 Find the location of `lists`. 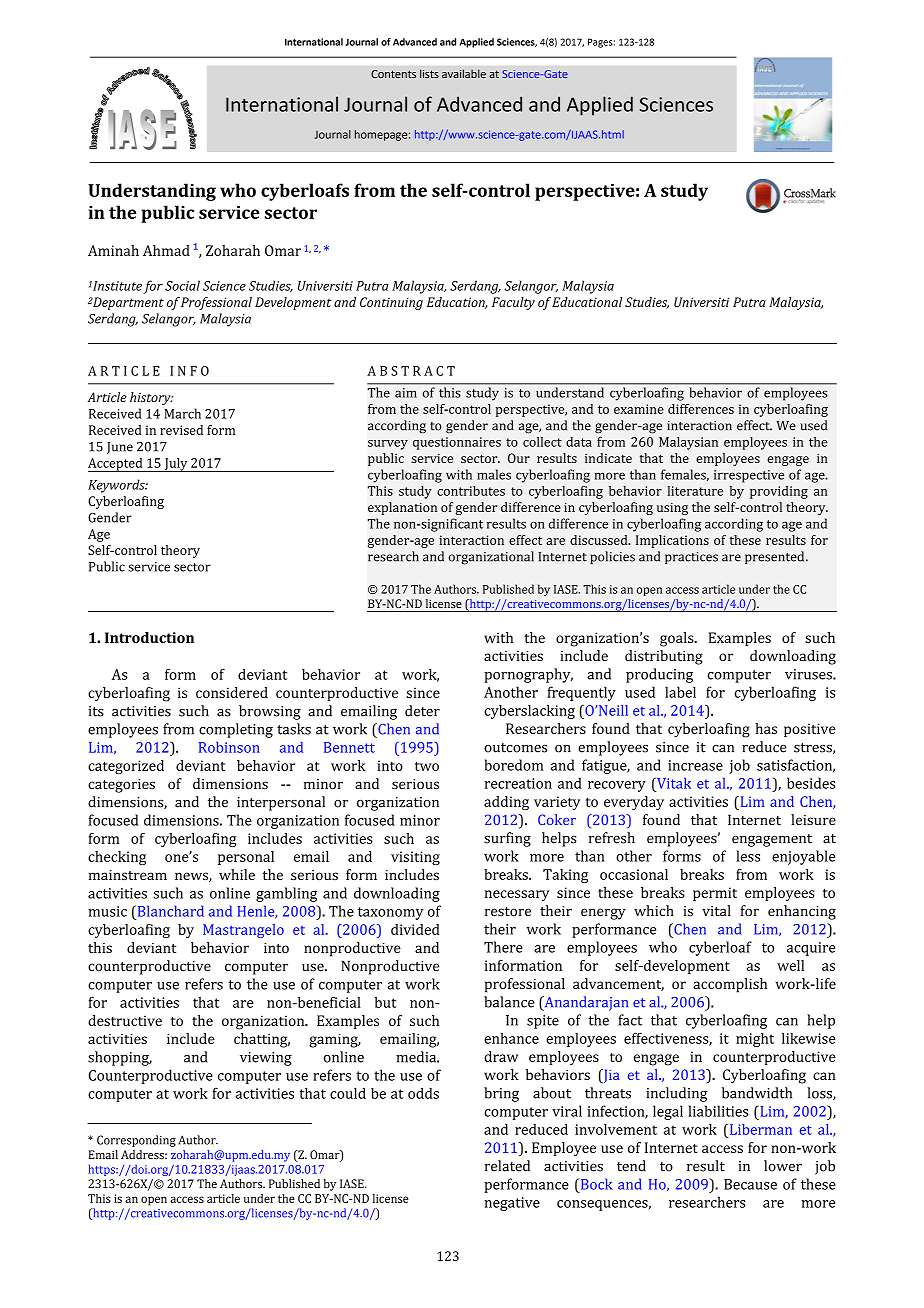

lists is located at coordinates (429, 73).
